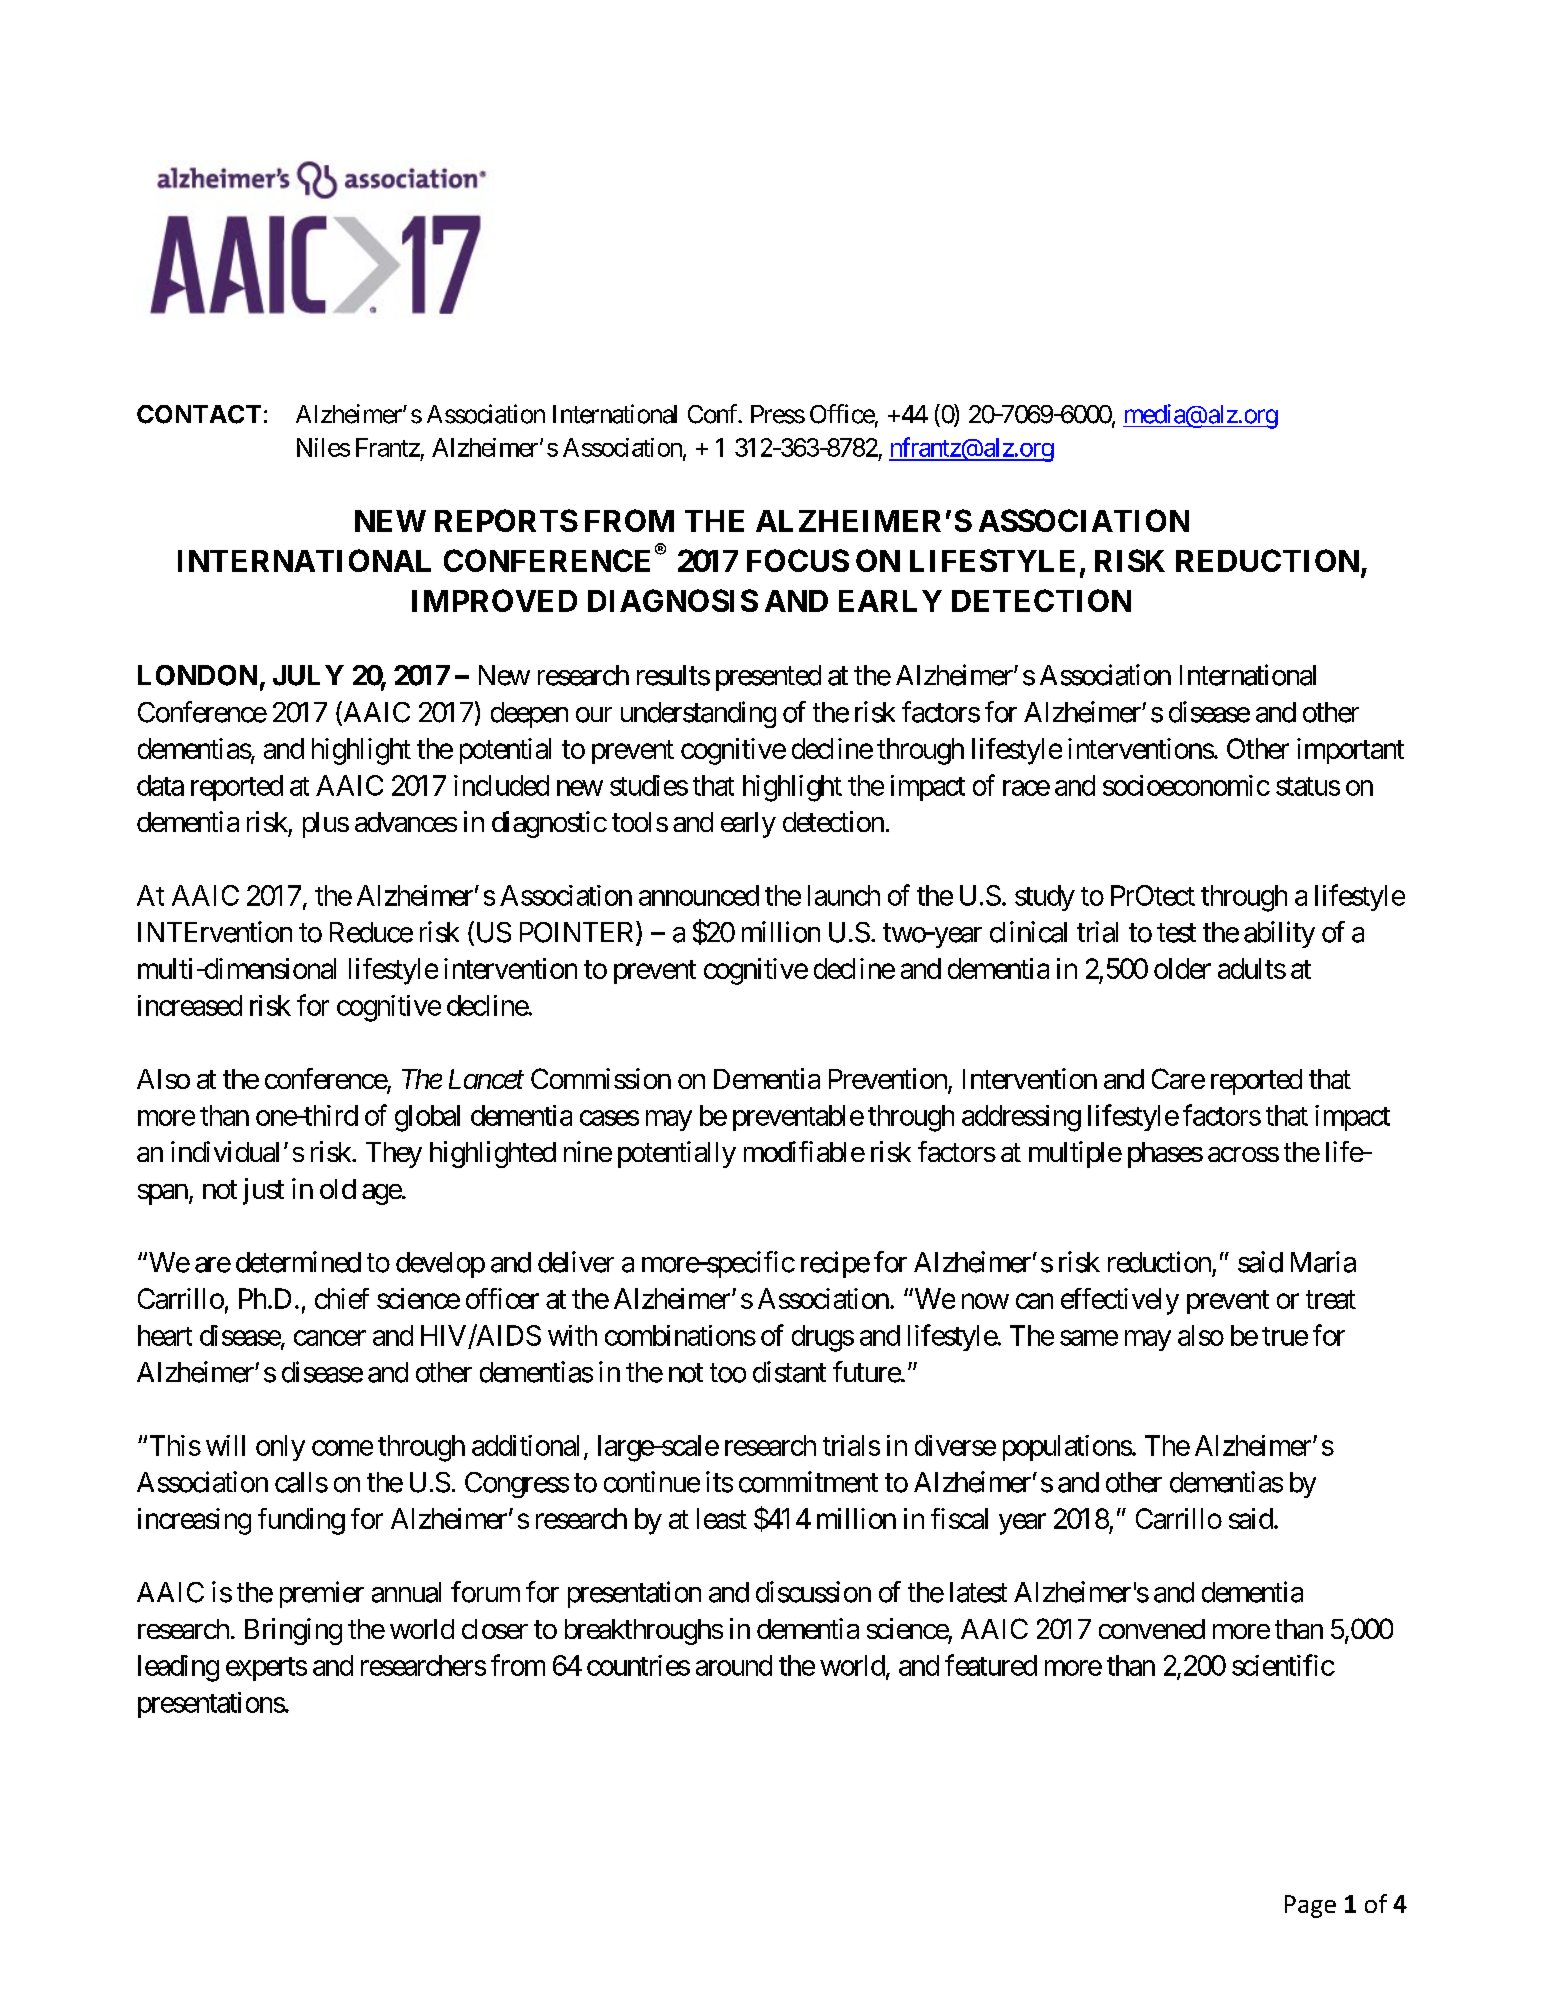 The height and width of the screenshot is (1997, 1543). What do you see at coordinates (722, 1518) in the screenshot?
I see `least` at bounding box center [722, 1518].
